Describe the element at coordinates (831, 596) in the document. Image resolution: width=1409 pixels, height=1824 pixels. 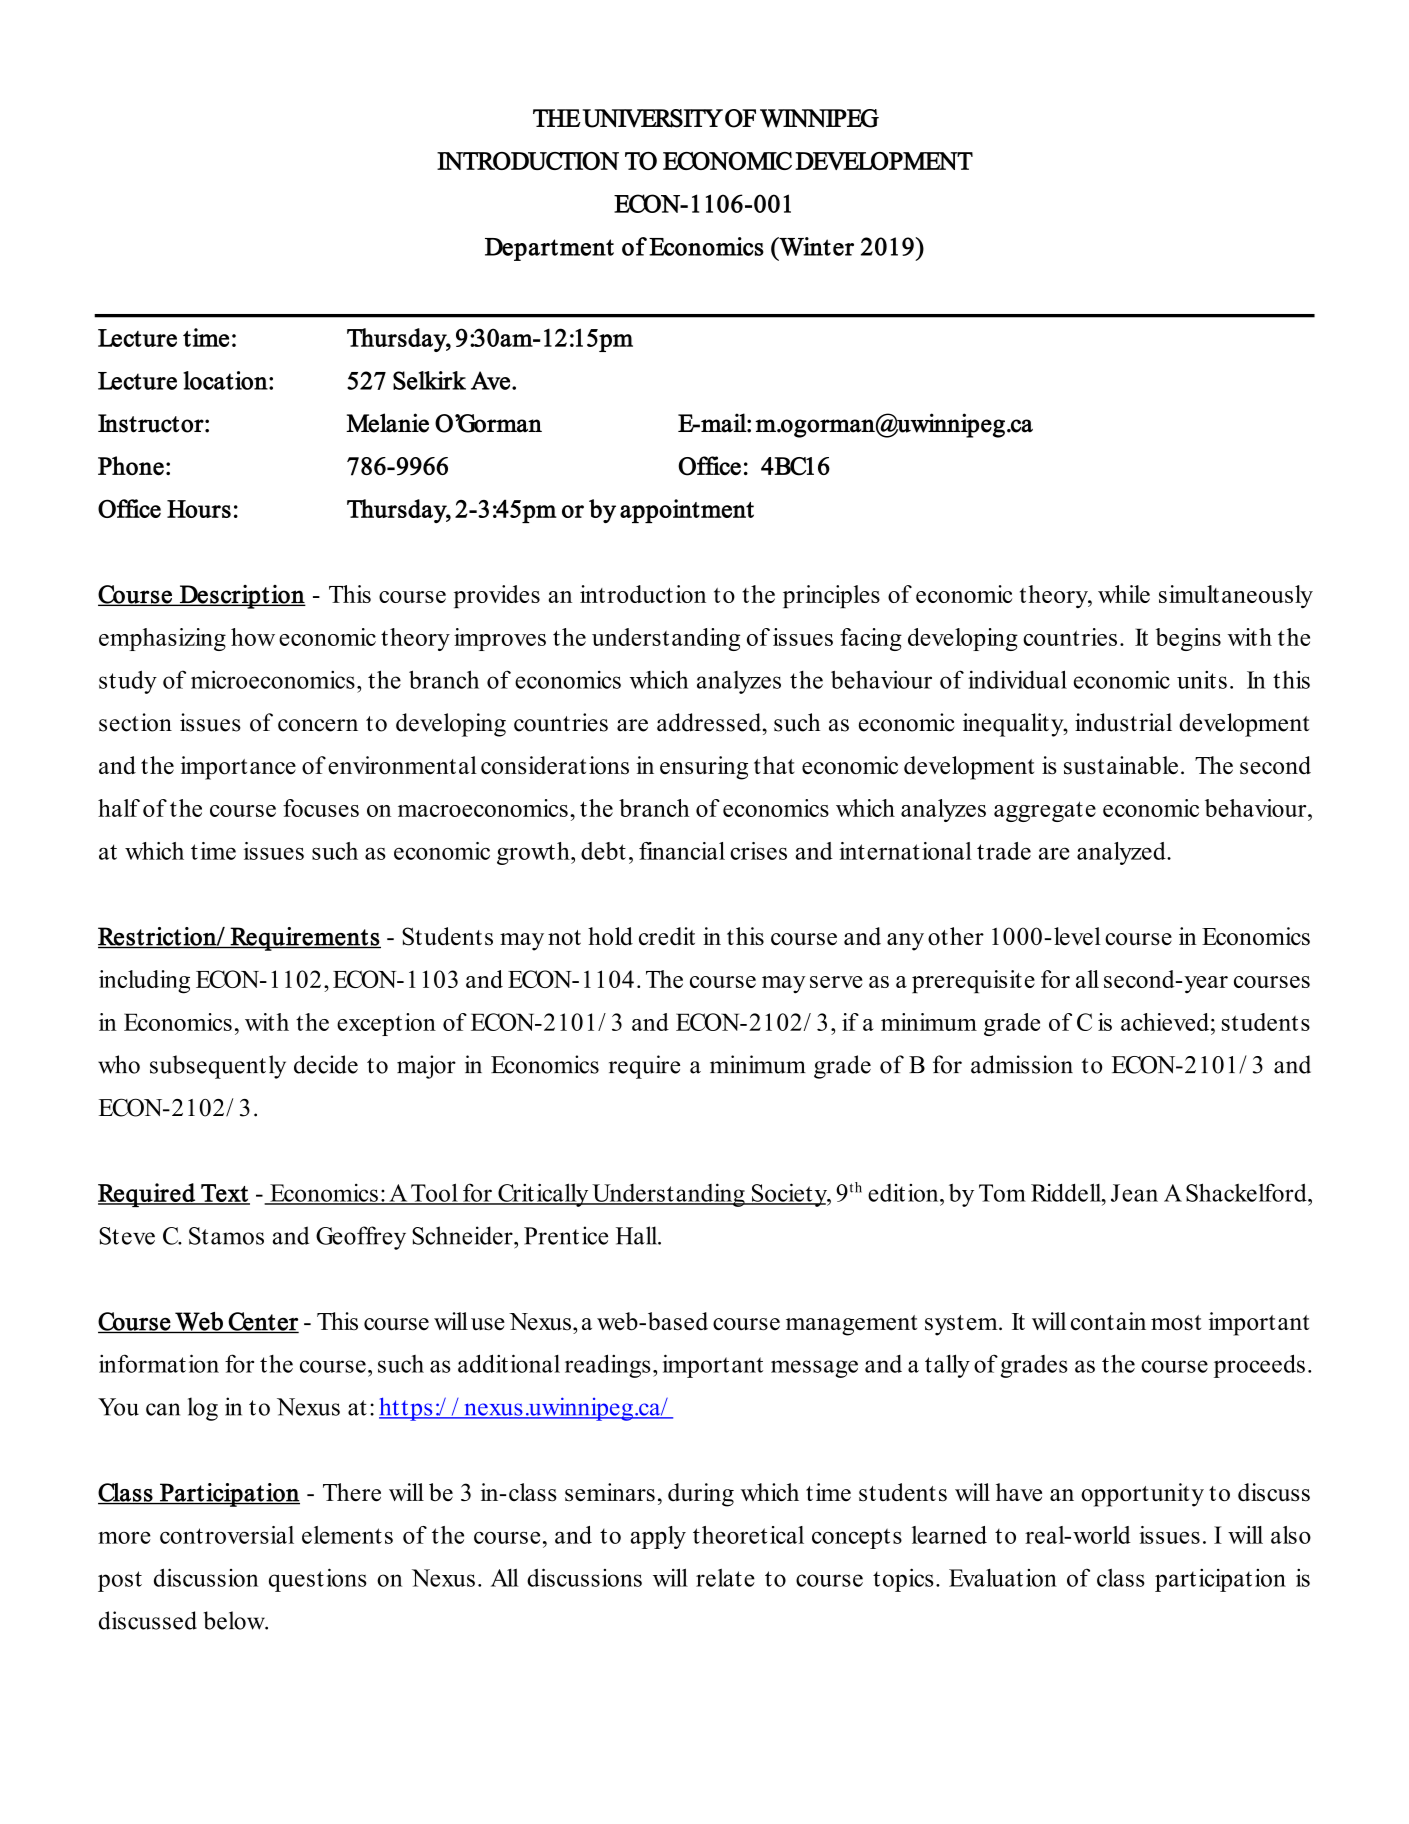
I see `principles` at that location.
